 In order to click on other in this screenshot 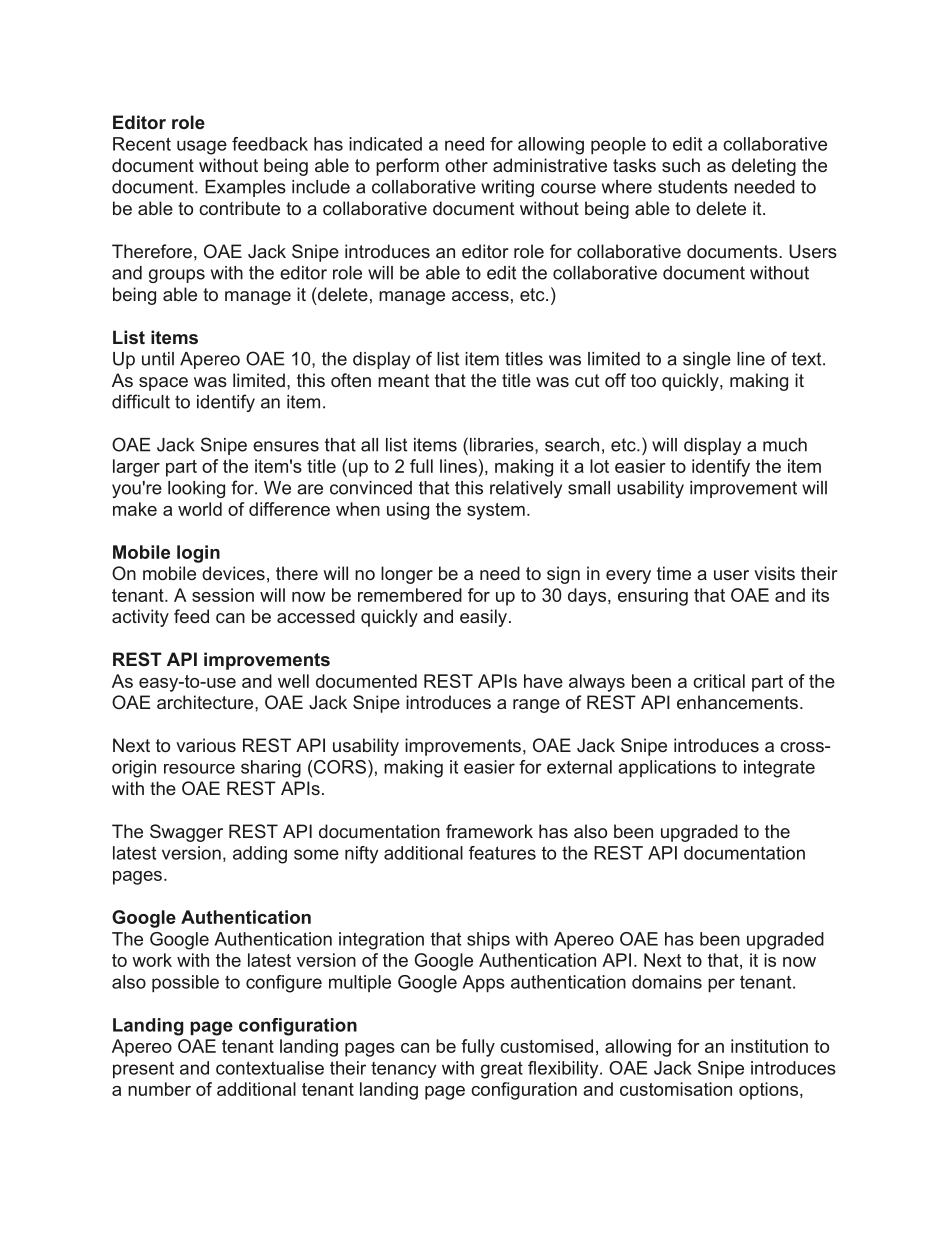, I will do `click(466, 165)`.
